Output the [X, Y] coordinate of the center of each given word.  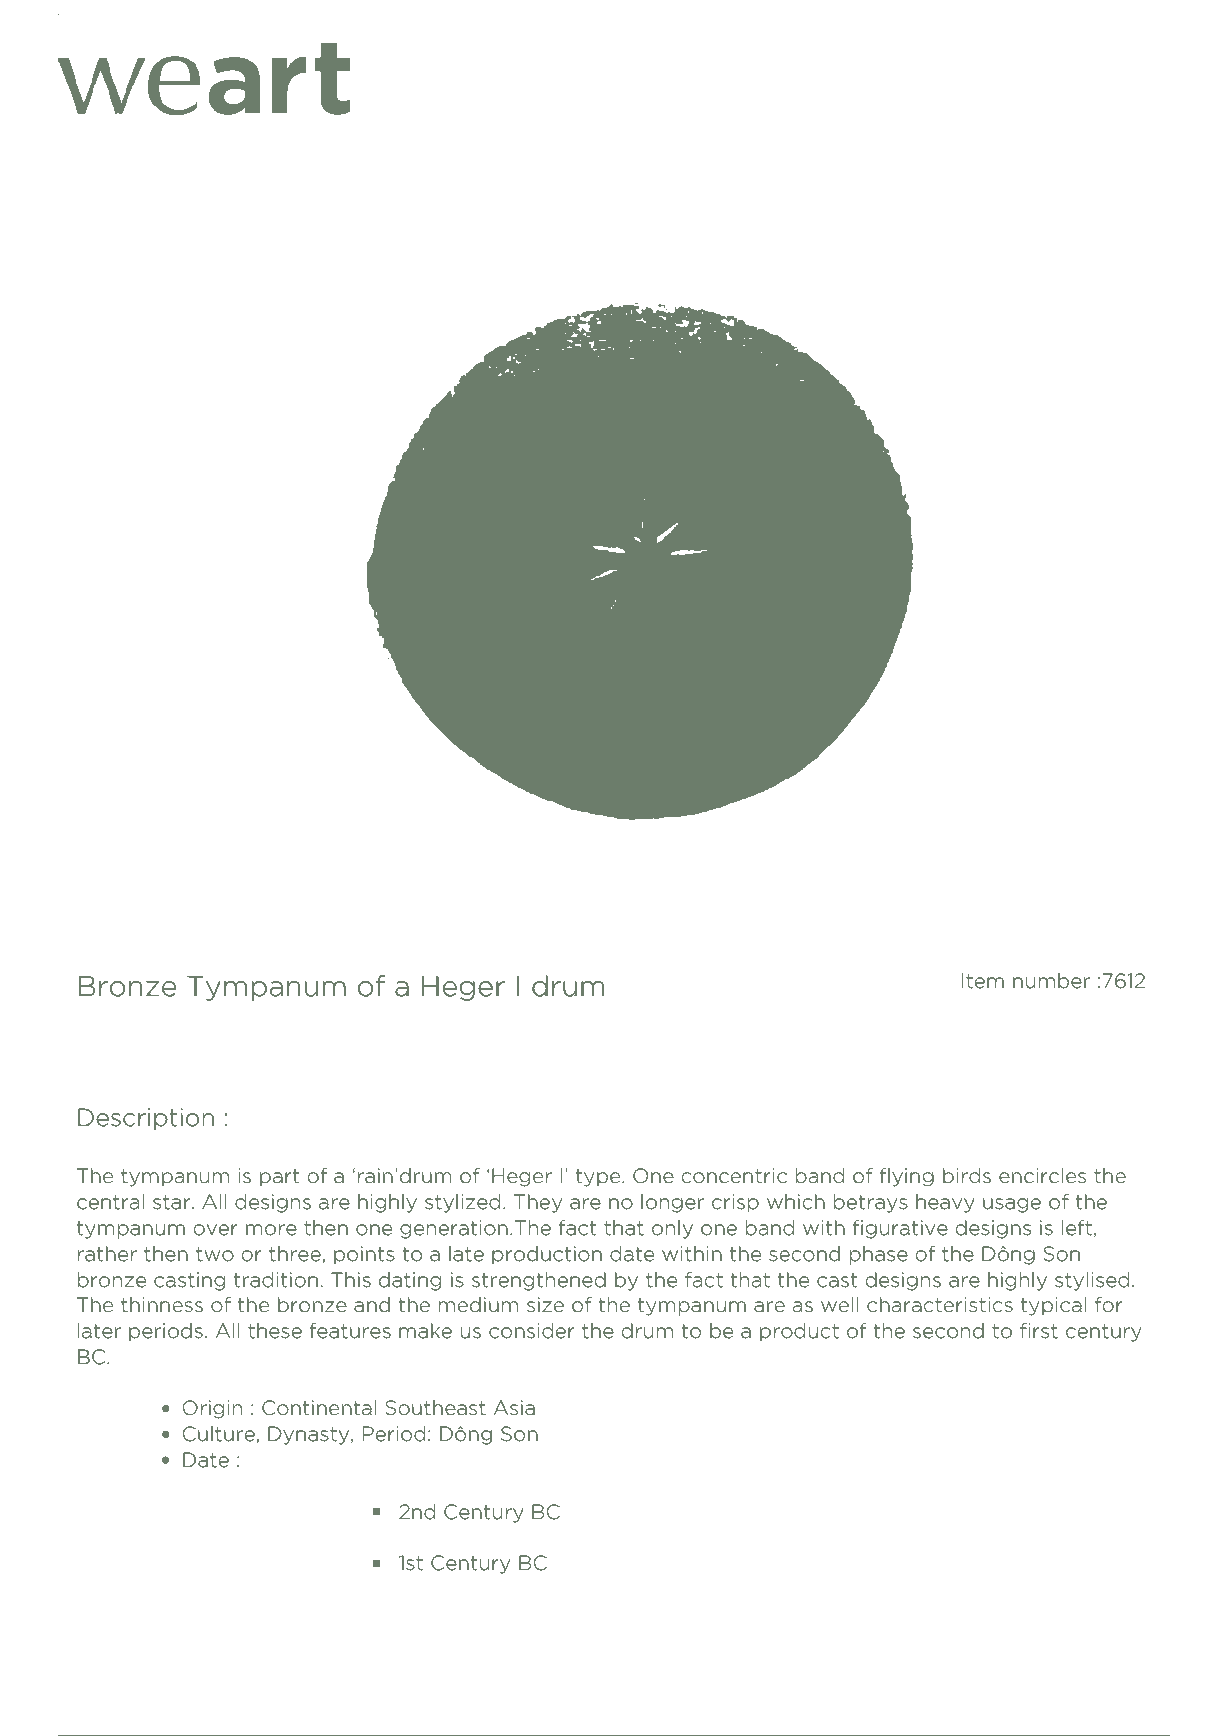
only [672, 1229]
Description [146, 1119]
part [280, 1178]
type [600, 1178]
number [1051, 981]
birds [967, 1176]
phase [879, 1255]
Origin [212, 1410]
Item [983, 981]
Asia [514, 1408]
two [215, 1254]
